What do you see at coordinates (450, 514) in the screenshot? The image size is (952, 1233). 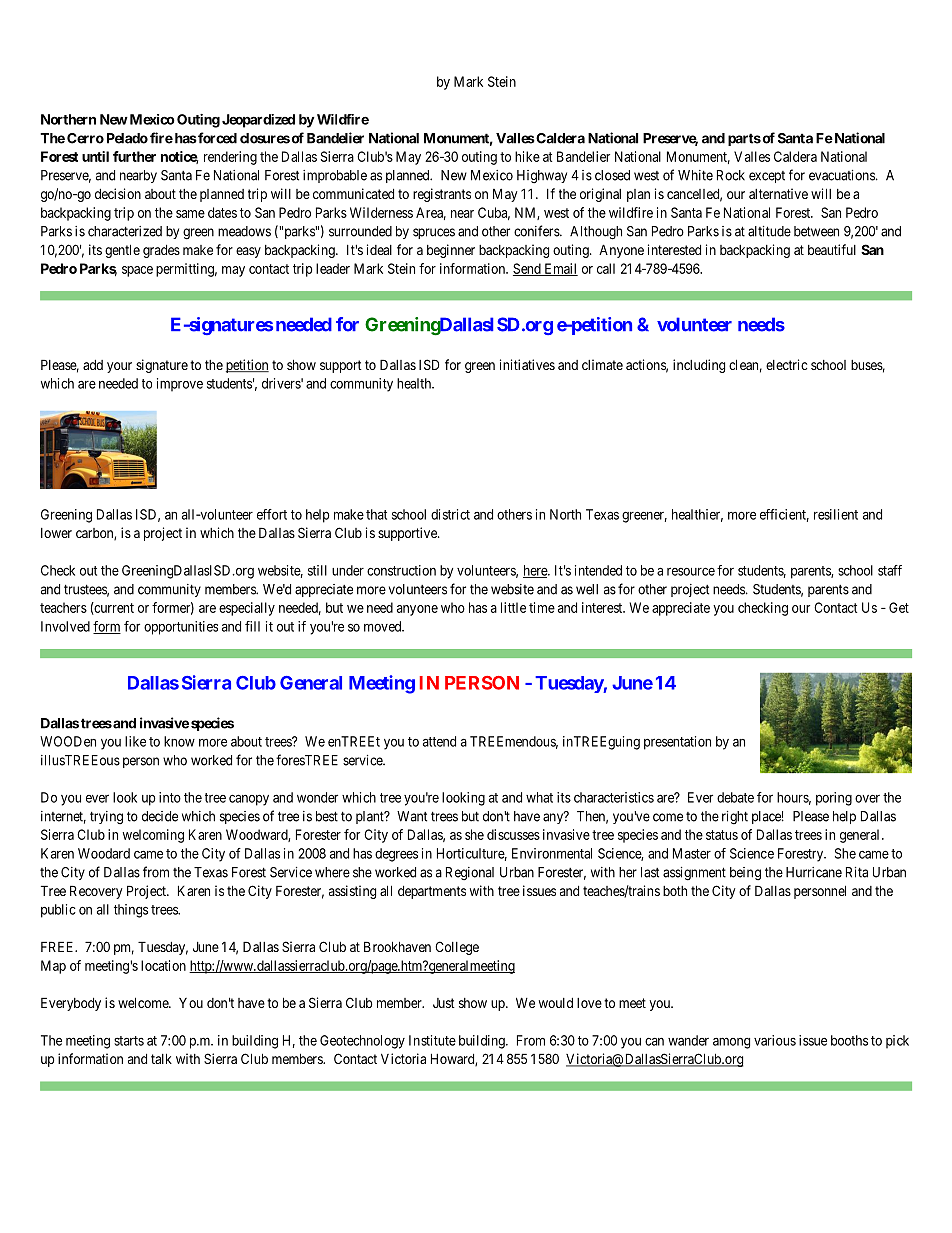 I see `district` at bounding box center [450, 514].
